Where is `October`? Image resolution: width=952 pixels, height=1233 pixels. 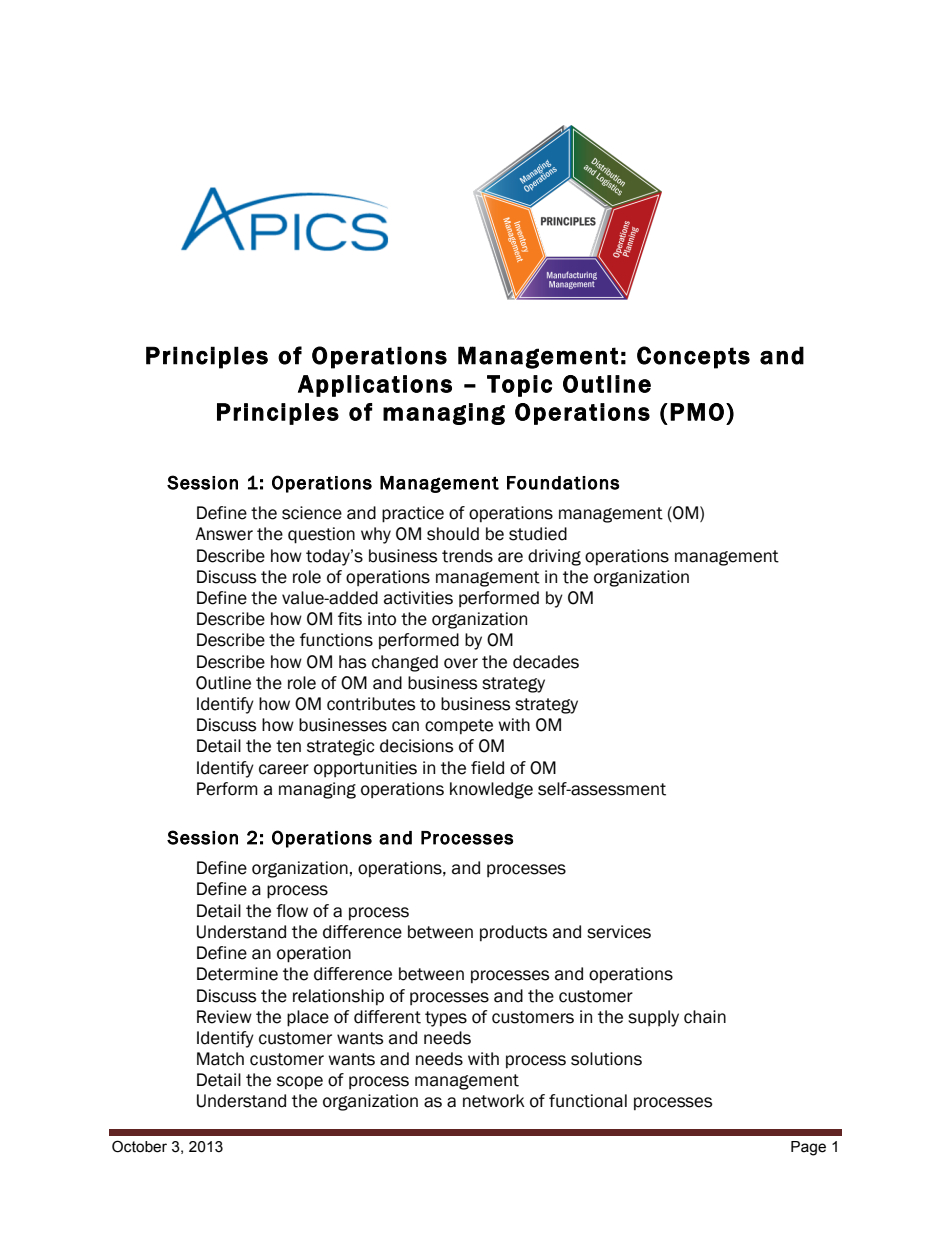 October is located at coordinates (139, 1146).
